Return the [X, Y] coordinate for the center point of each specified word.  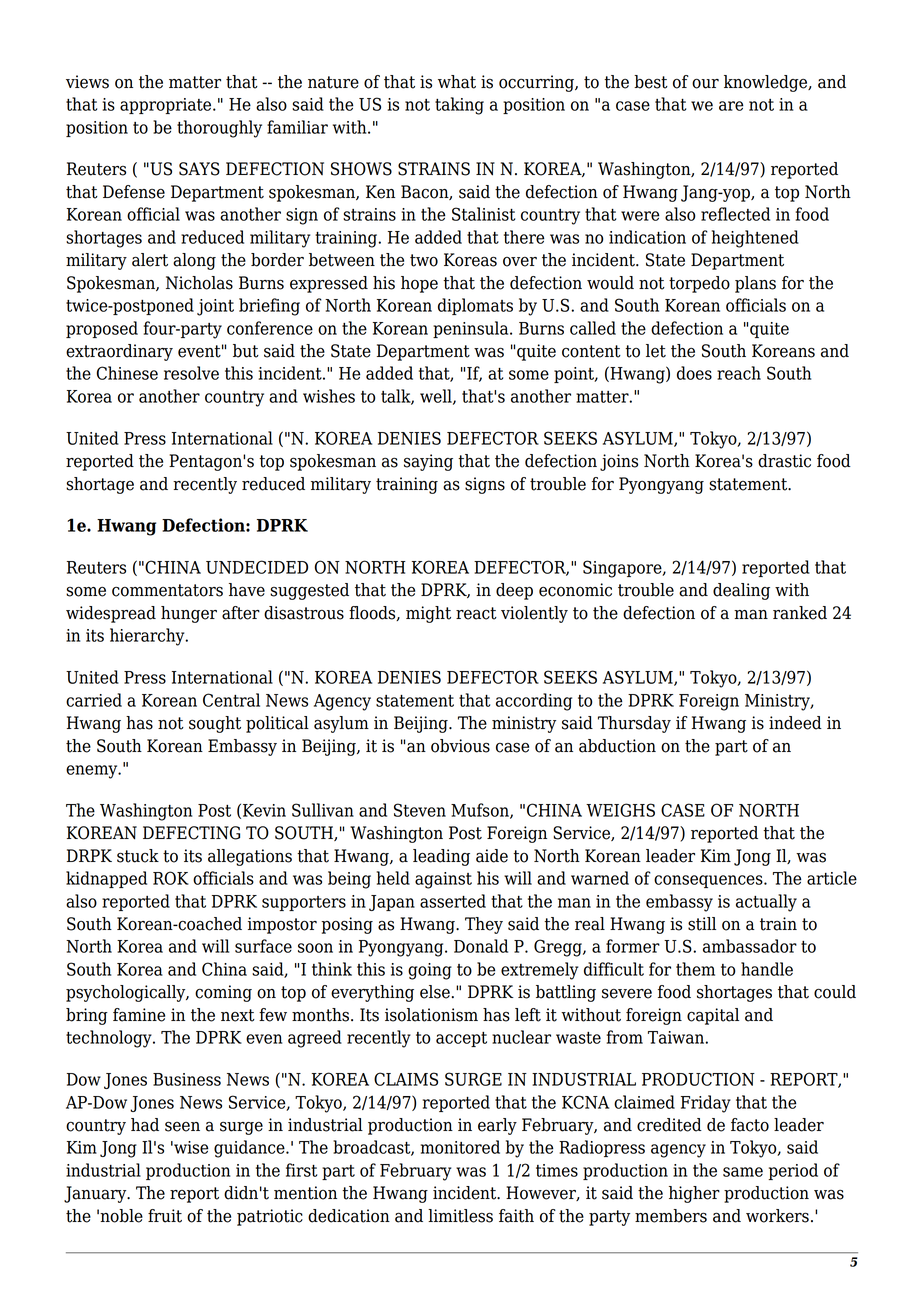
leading [441, 857]
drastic [784, 461]
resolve [191, 373]
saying [428, 462]
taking [459, 106]
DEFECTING [191, 833]
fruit [165, 1216]
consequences [709, 881]
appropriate [167, 106]
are [731, 106]
